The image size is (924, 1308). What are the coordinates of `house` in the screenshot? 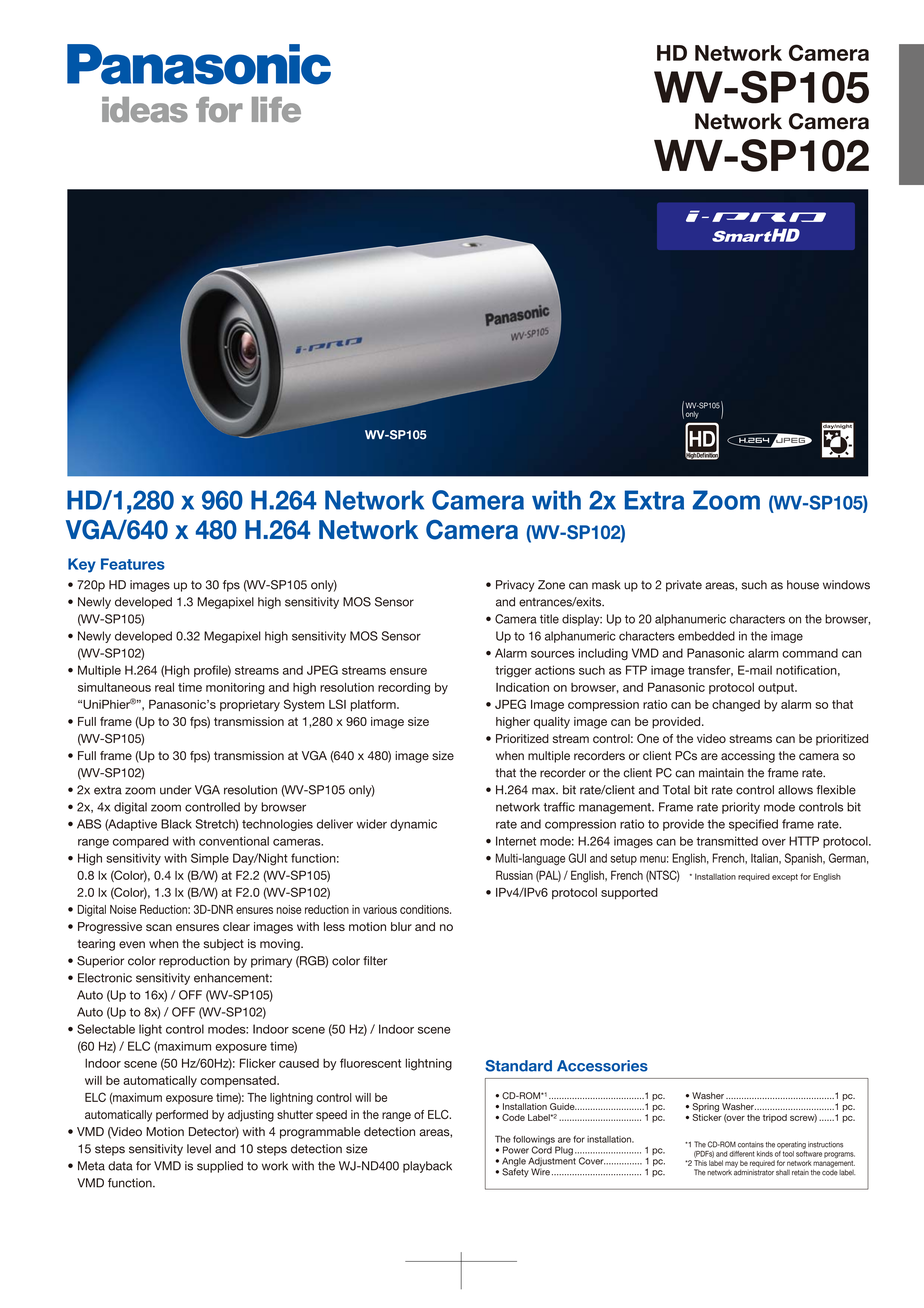 It's located at (803, 585).
